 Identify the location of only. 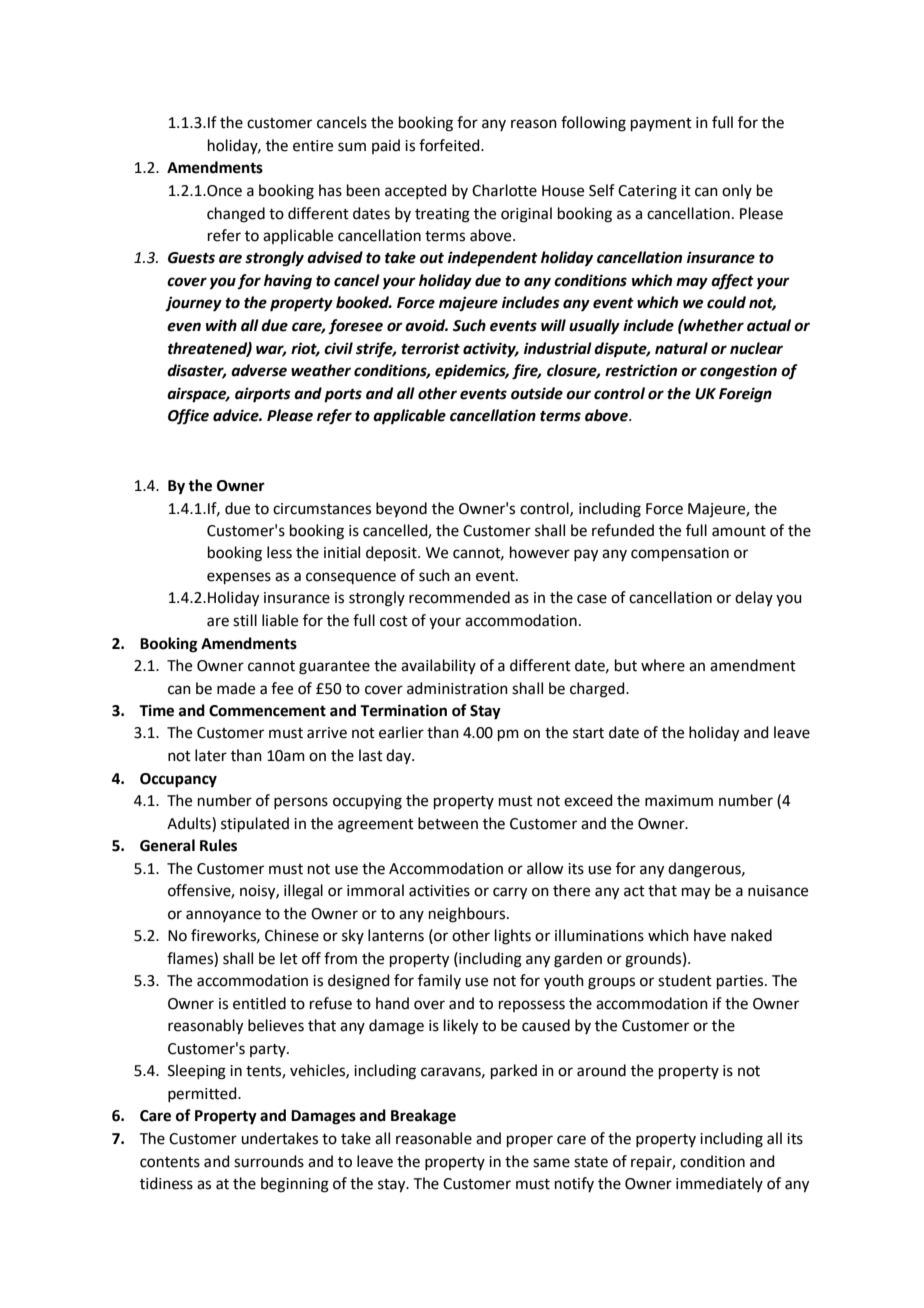
(737, 191).
